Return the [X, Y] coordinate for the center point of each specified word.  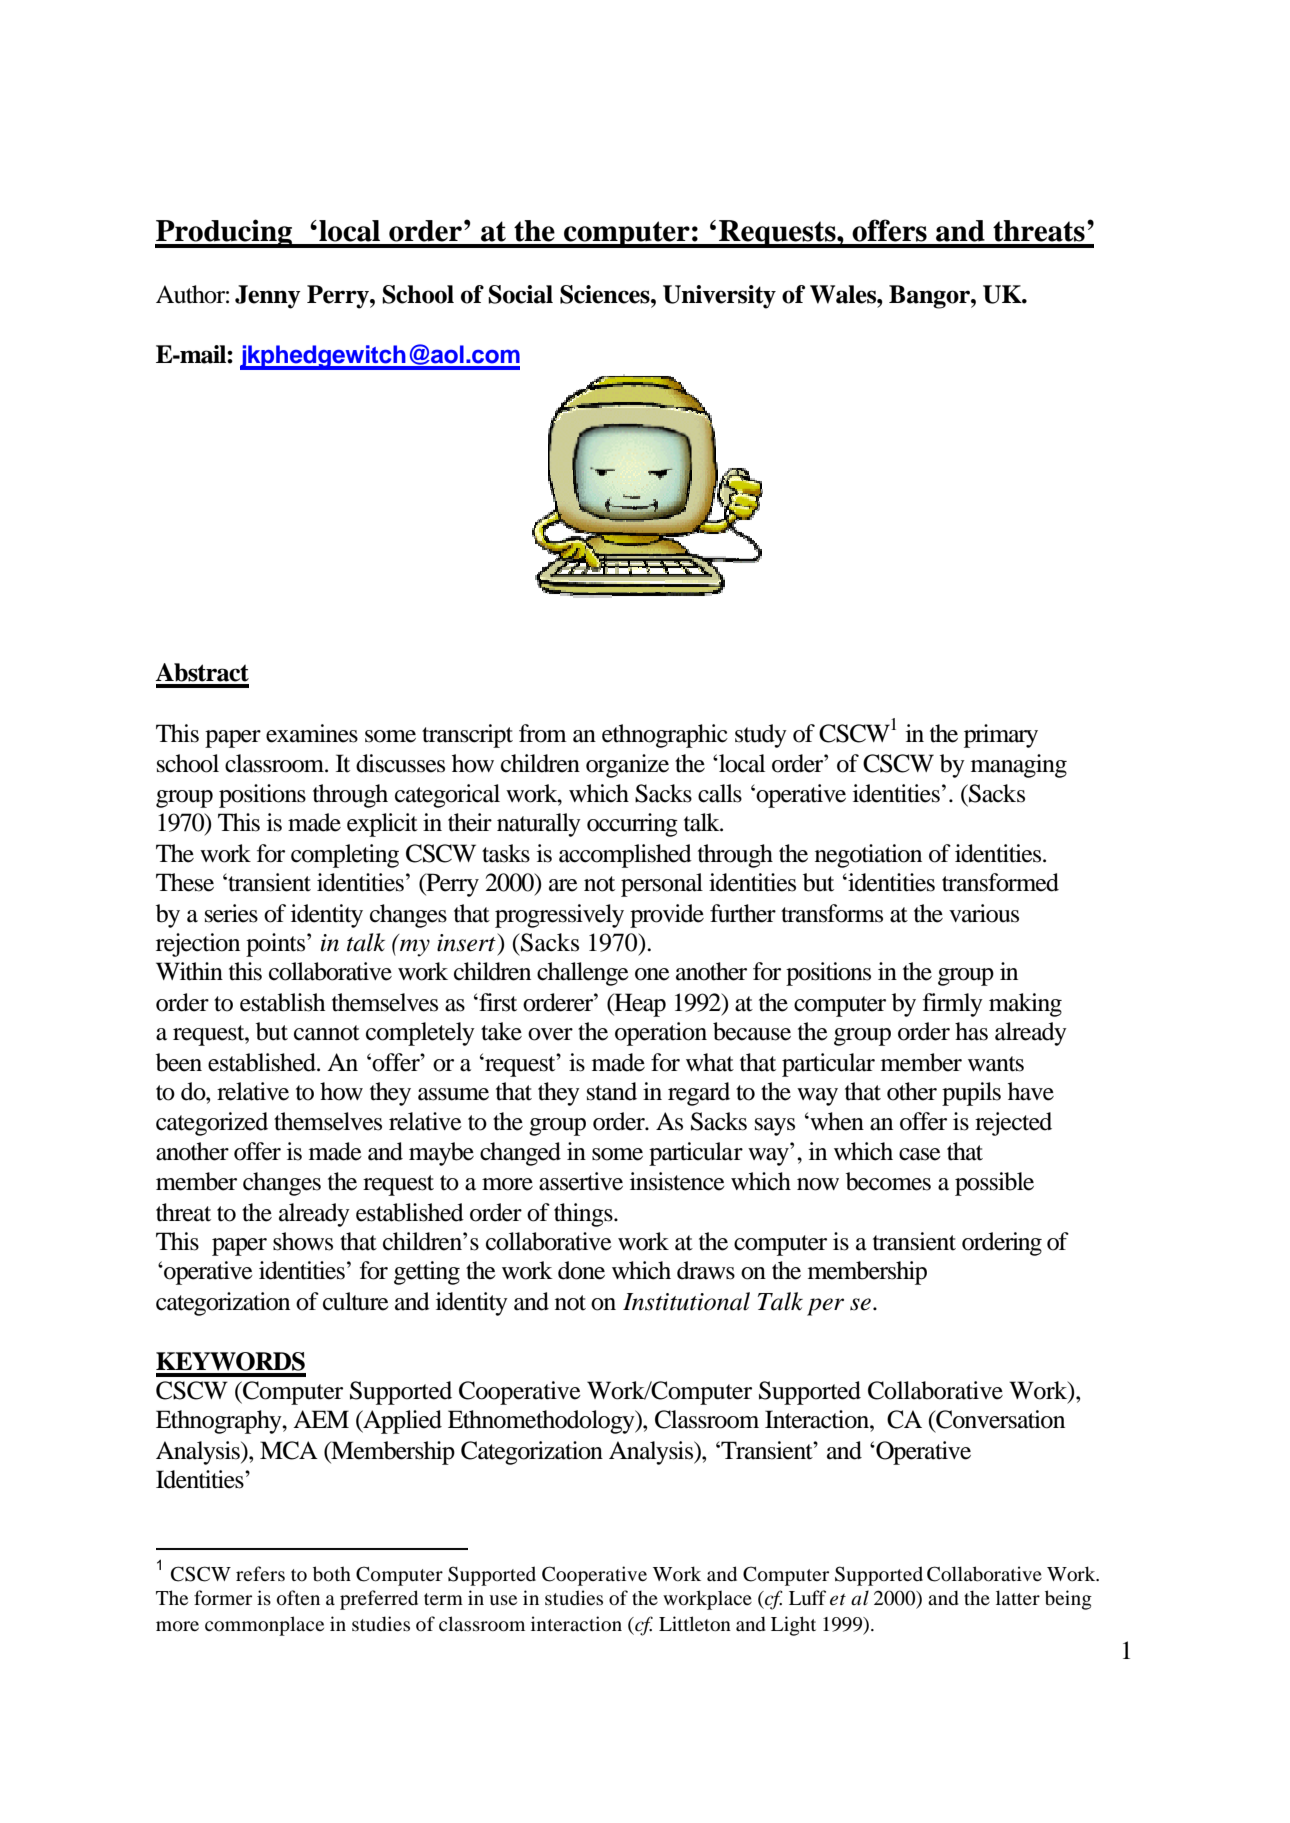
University [719, 297]
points [277, 945]
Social [520, 294]
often [298, 1598]
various [984, 913]
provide [667, 916]
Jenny [268, 297]
